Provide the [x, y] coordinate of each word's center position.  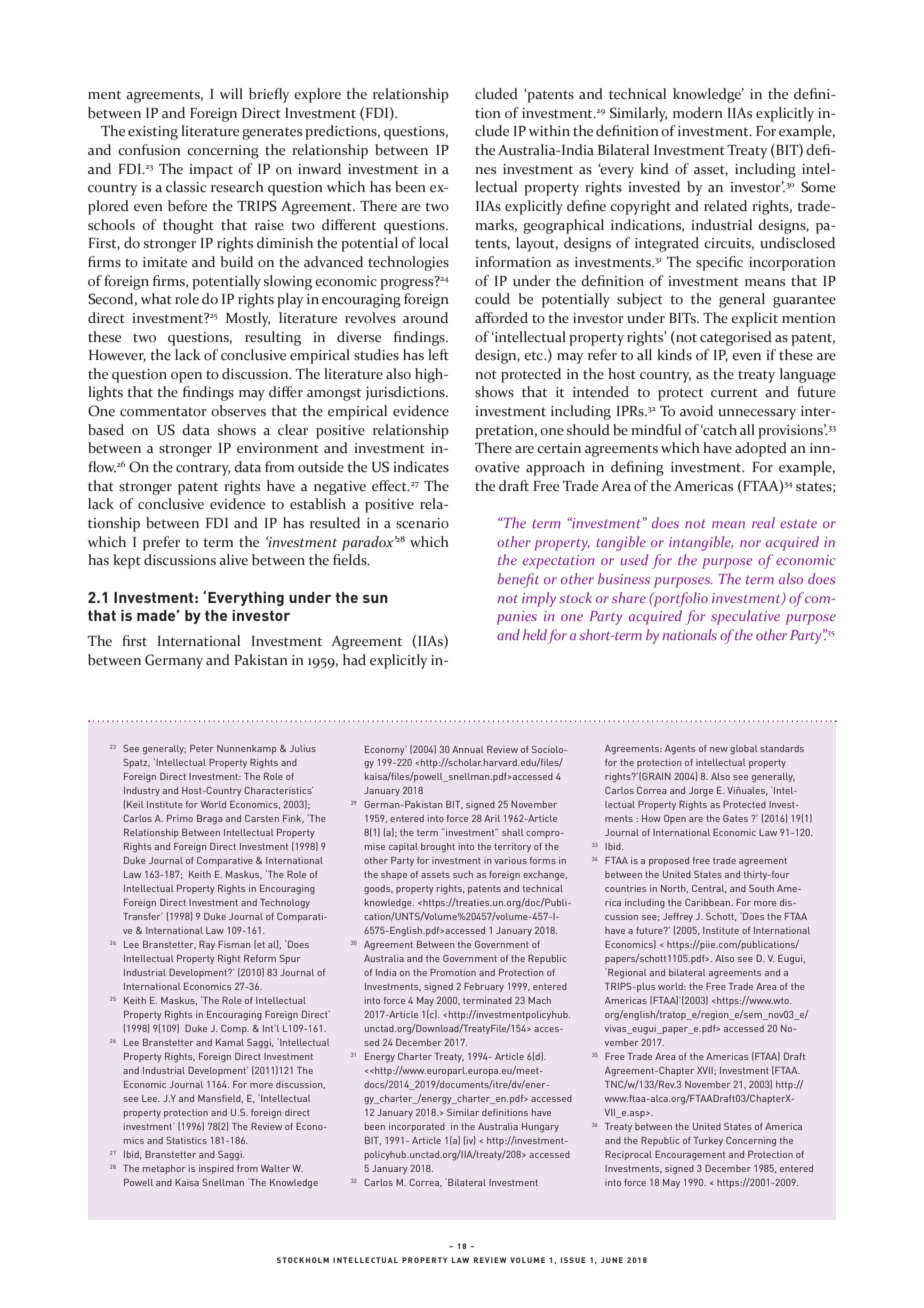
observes [238, 411]
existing [153, 133]
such [463, 874]
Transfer [143, 916]
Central [709, 889]
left [438, 355]
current [734, 393]
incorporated [417, 1127]
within [549, 130]
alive [233, 560]
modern [698, 113]
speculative [745, 617]
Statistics [186, 1140]
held [535, 634]
